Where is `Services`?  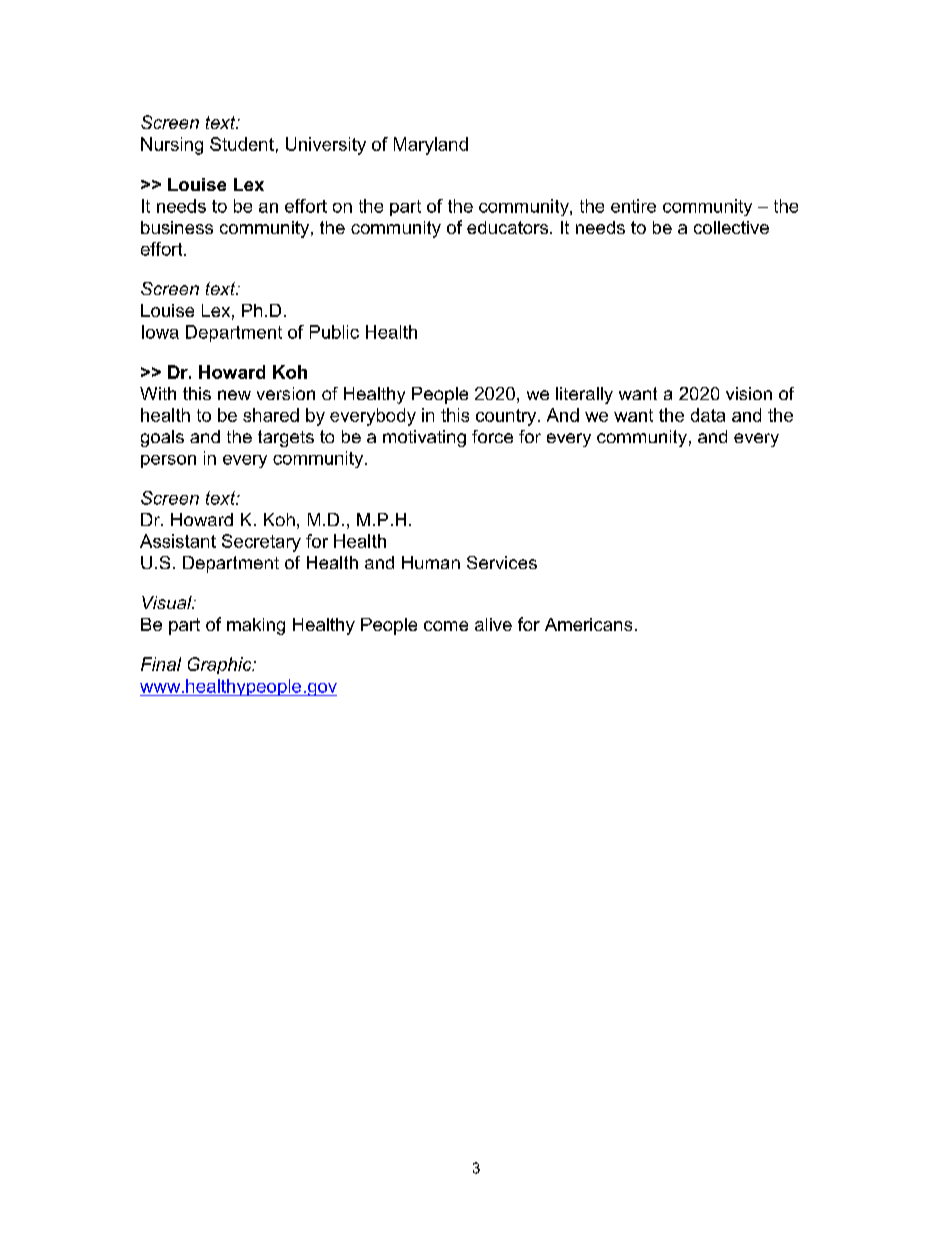
Services is located at coordinates (502, 562).
